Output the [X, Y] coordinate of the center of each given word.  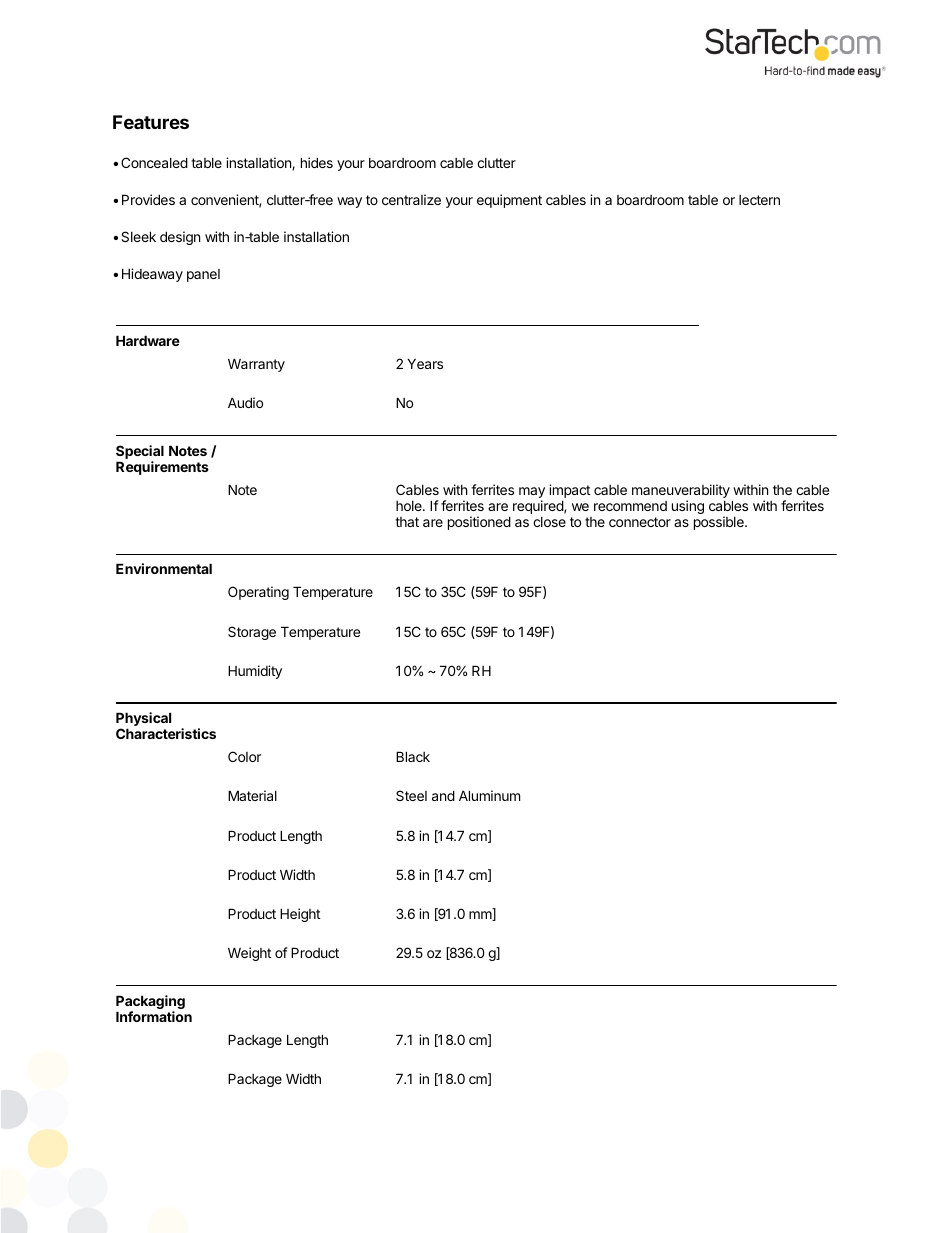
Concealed [154, 162]
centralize [411, 199]
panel [203, 275]
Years [425, 363]
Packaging [150, 1003]
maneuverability [681, 492]
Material [252, 795]
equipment [509, 201]
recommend [630, 506]
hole [410, 506]
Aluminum [489, 795]
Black [413, 756]
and [443, 795]
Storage [252, 633]
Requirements [162, 468]
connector [640, 522]
